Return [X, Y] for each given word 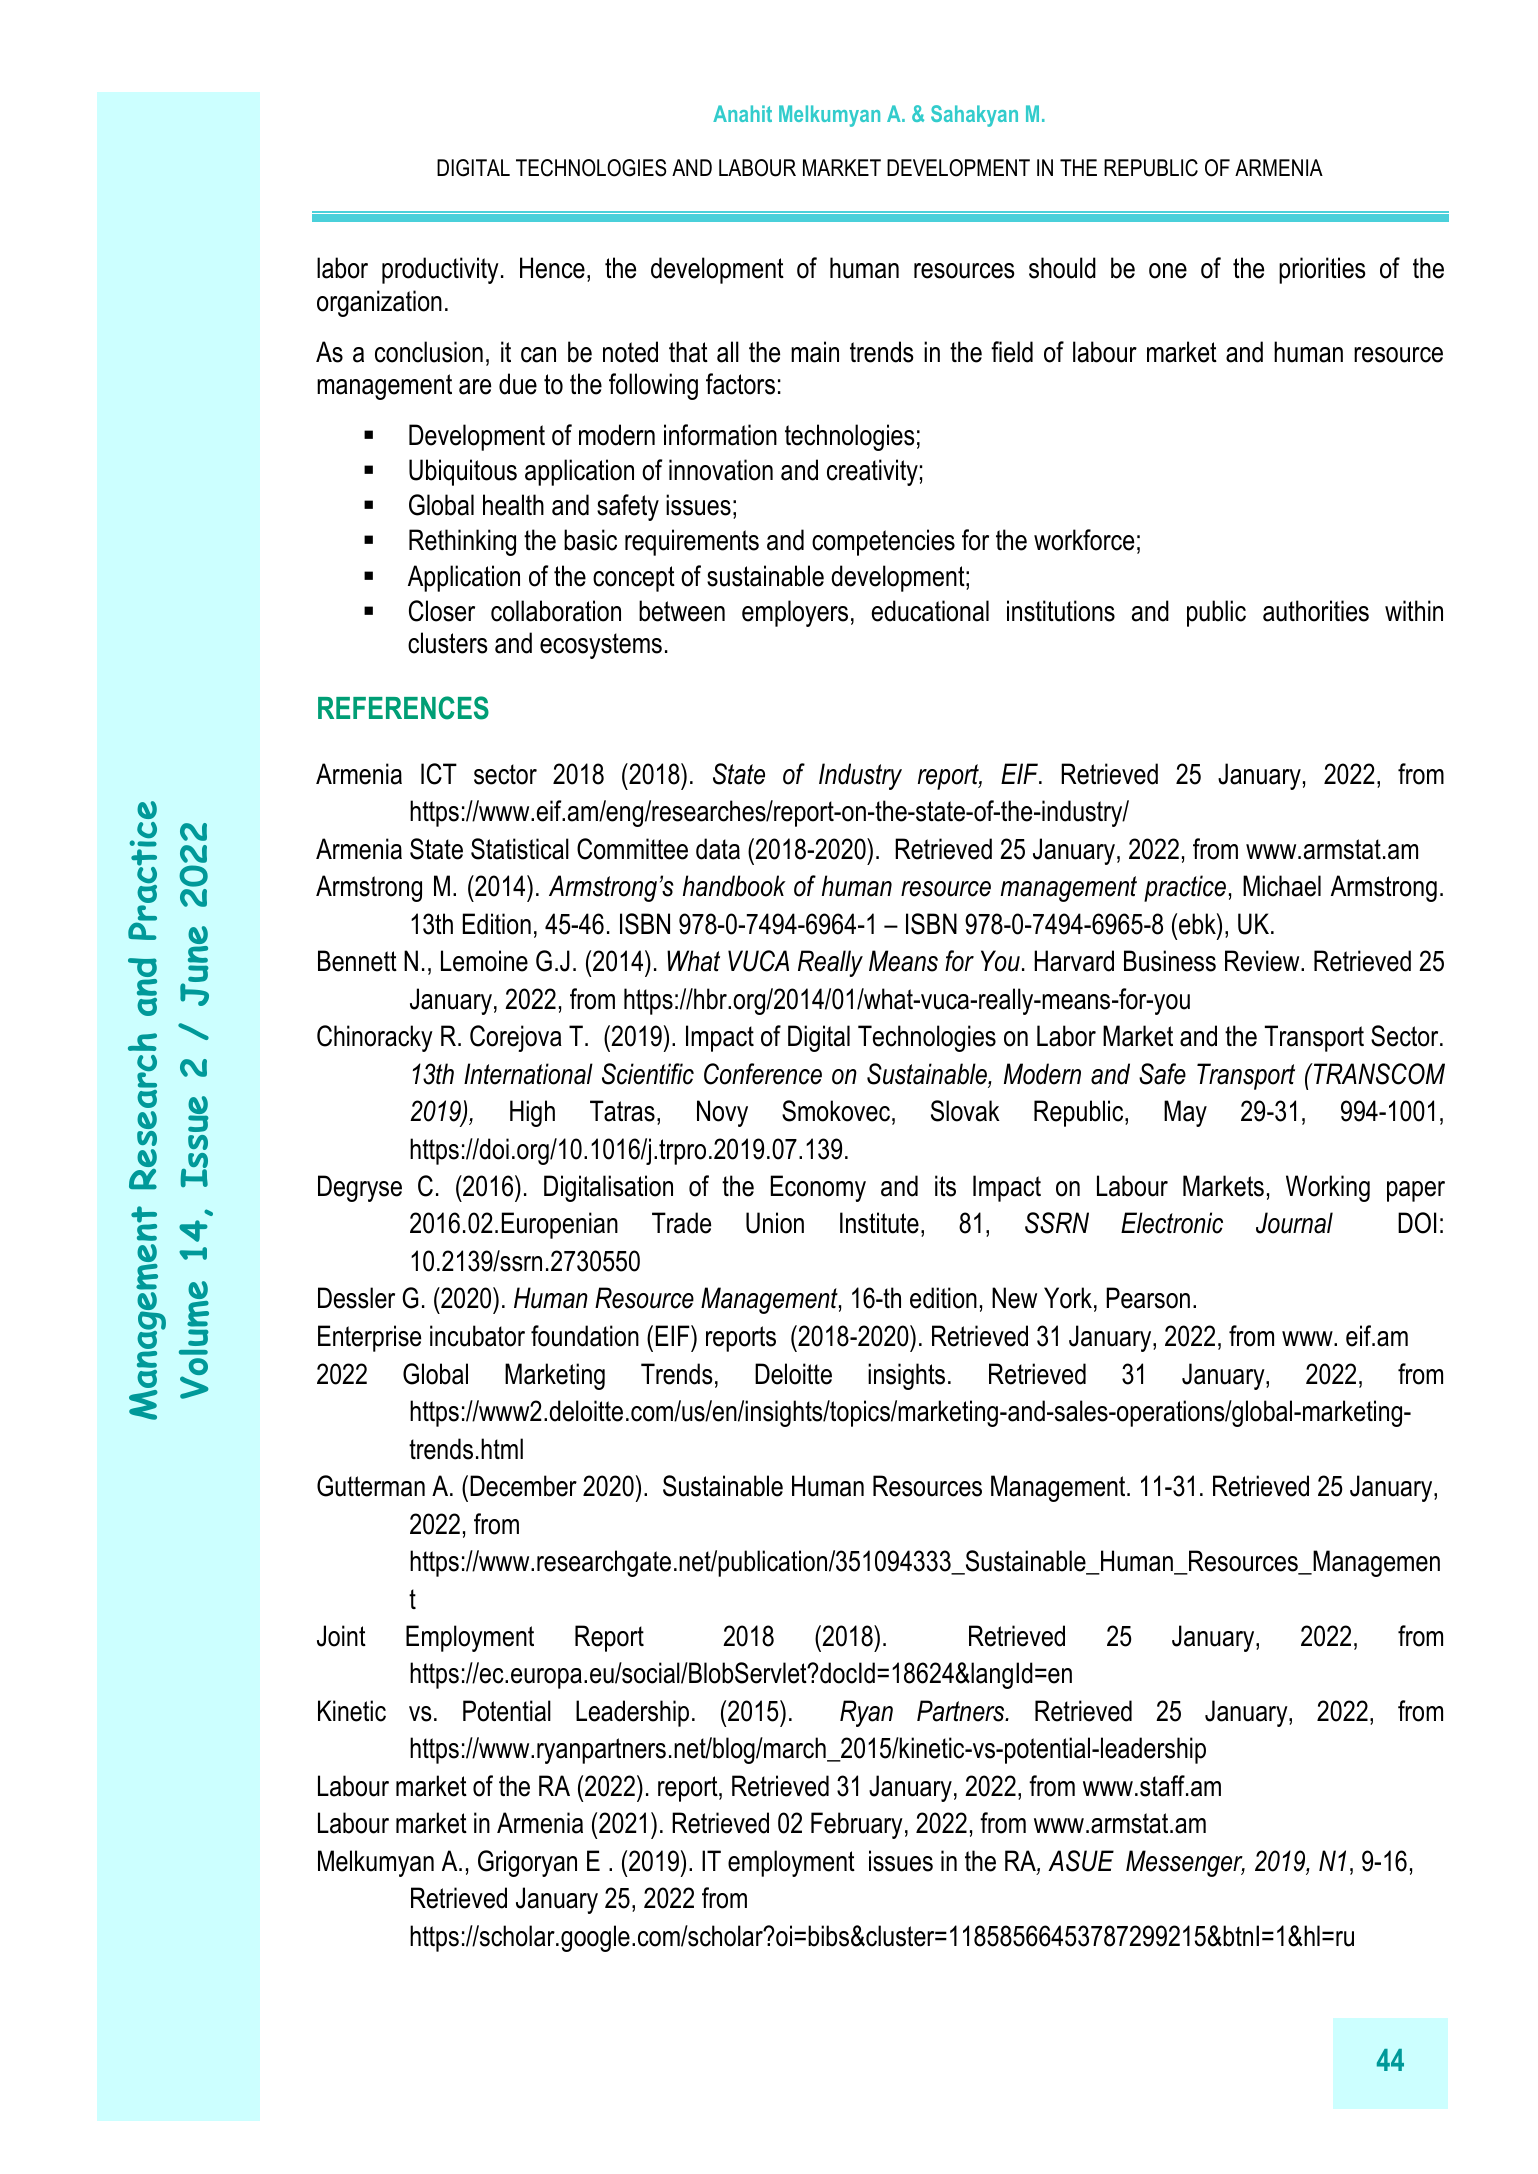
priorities [1322, 270]
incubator [477, 1336]
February [857, 1825]
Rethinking [462, 542]
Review [1263, 961]
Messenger [1185, 1863]
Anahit [742, 113]
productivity [440, 270]
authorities [1316, 611]
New [1014, 1298]
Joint [341, 1636]
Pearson [1148, 1298]
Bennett [357, 961]
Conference [763, 1074]
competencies [883, 542]
